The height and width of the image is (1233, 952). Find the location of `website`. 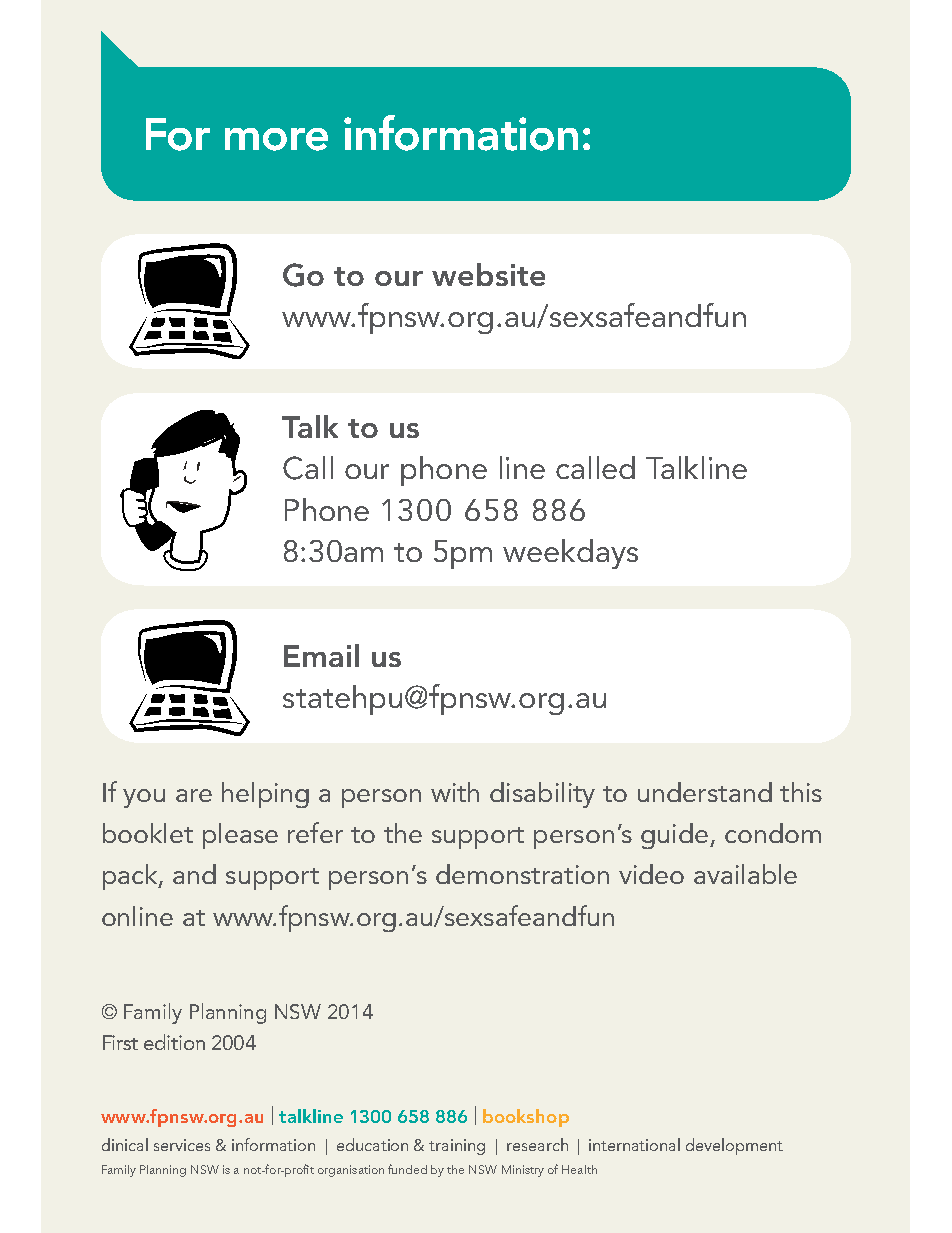

website is located at coordinates (488, 274).
